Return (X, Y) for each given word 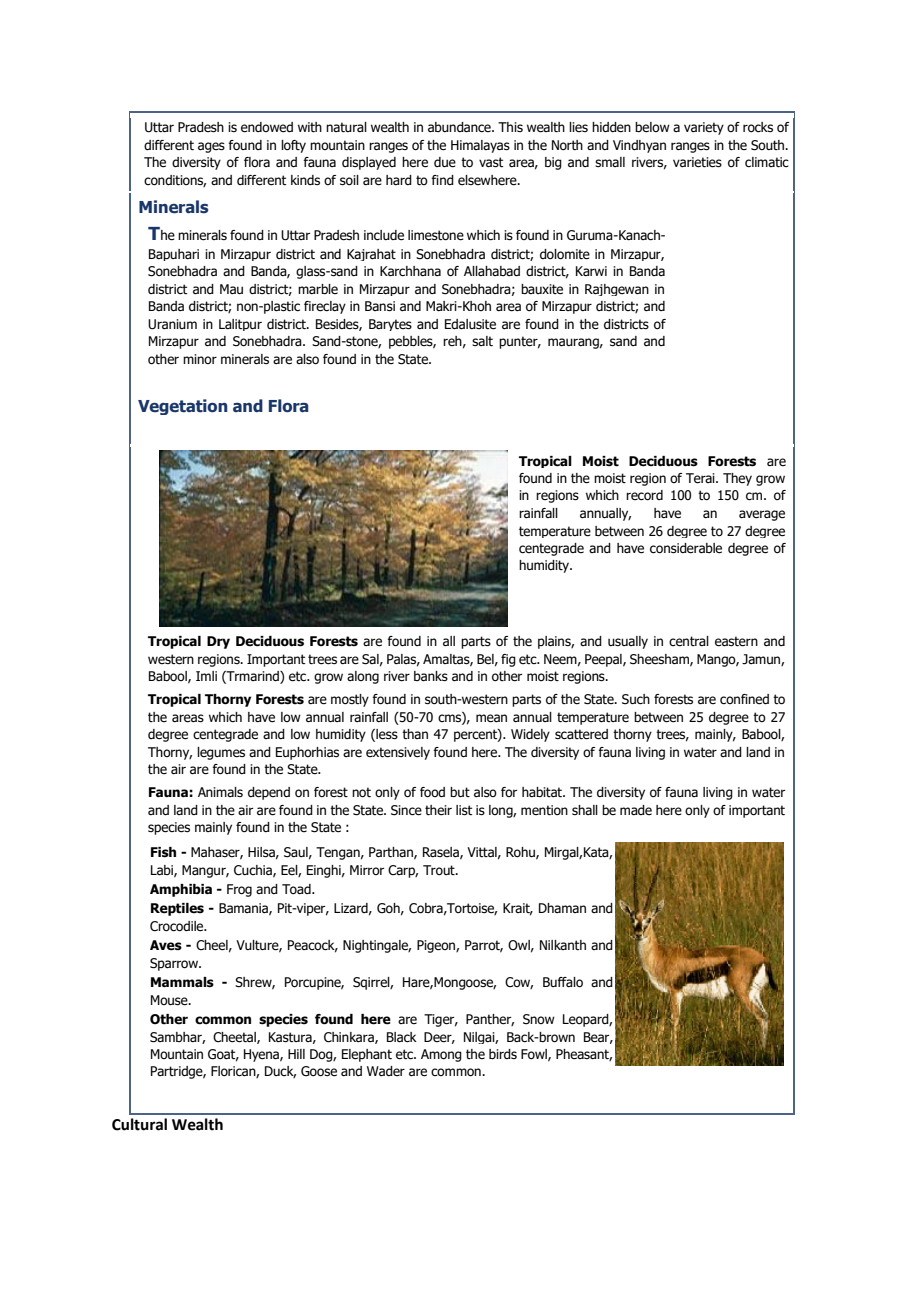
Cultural (139, 1124)
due (445, 162)
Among (441, 1055)
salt (482, 341)
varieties (697, 162)
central (689, 641)
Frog (239, 890)
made (636, 810)
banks (431, 676)
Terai (701, 478)
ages (211, 147)
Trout (440, 870)
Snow (539, 1019)
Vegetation (183, 407)
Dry (218, 642)
